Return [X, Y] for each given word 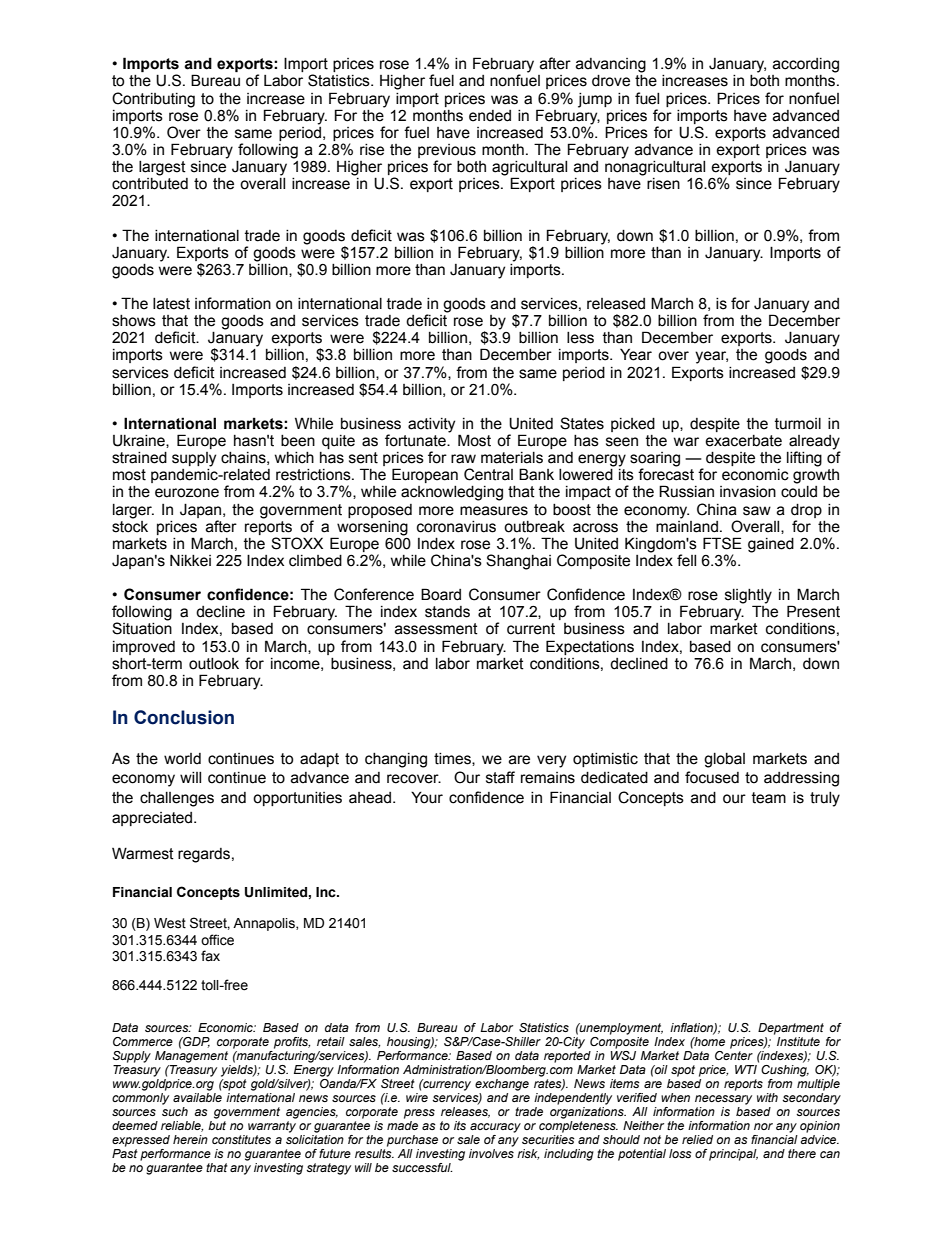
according [806, 65]
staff [500, 777]
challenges [177, 799]
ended [490, 116]
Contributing [153, 100]
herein [190, 1139]
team [769, 798]
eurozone [187, 493]
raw [463, 459]
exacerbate [743, 441]
